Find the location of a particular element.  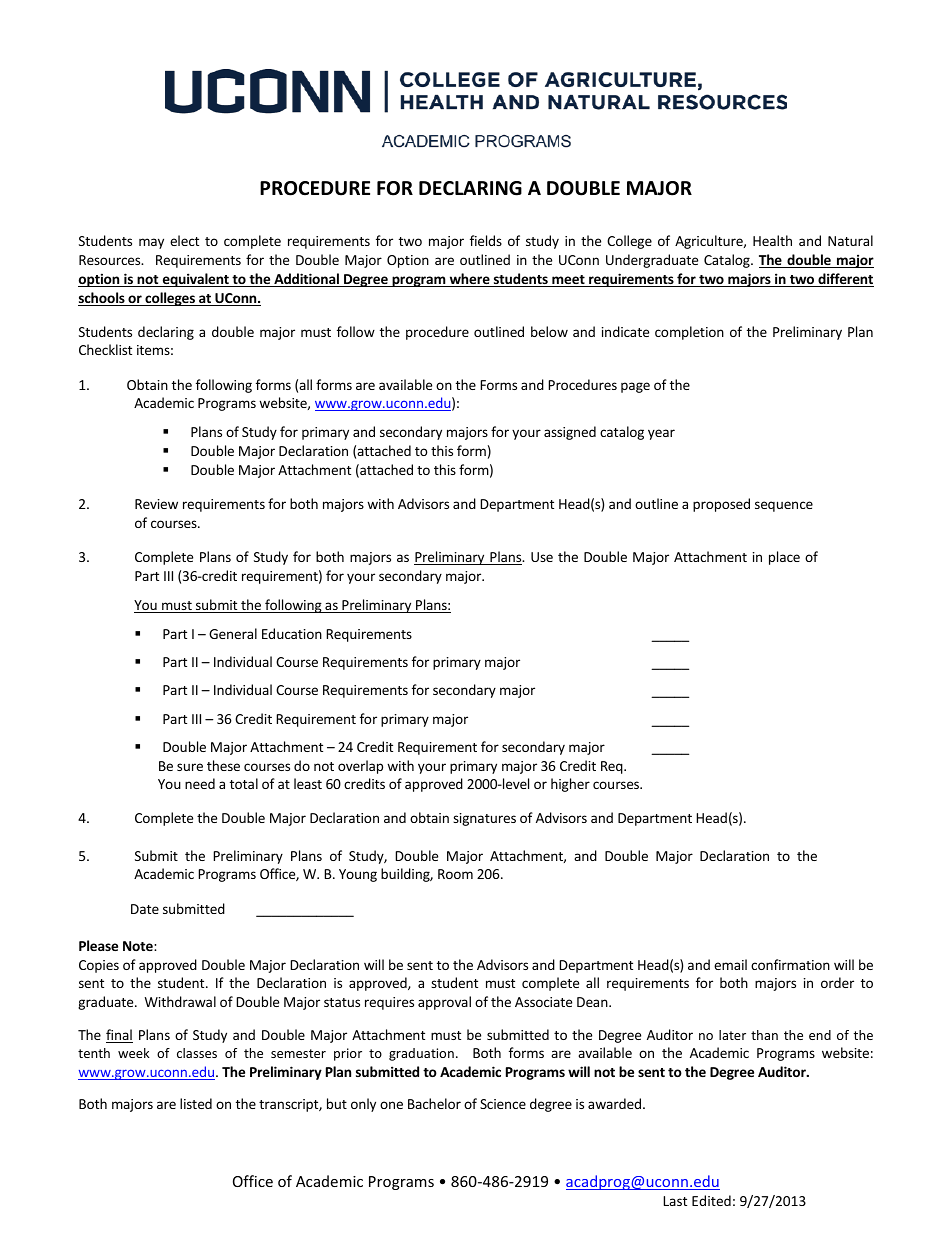

sure is located at coordinates (190, 767).
